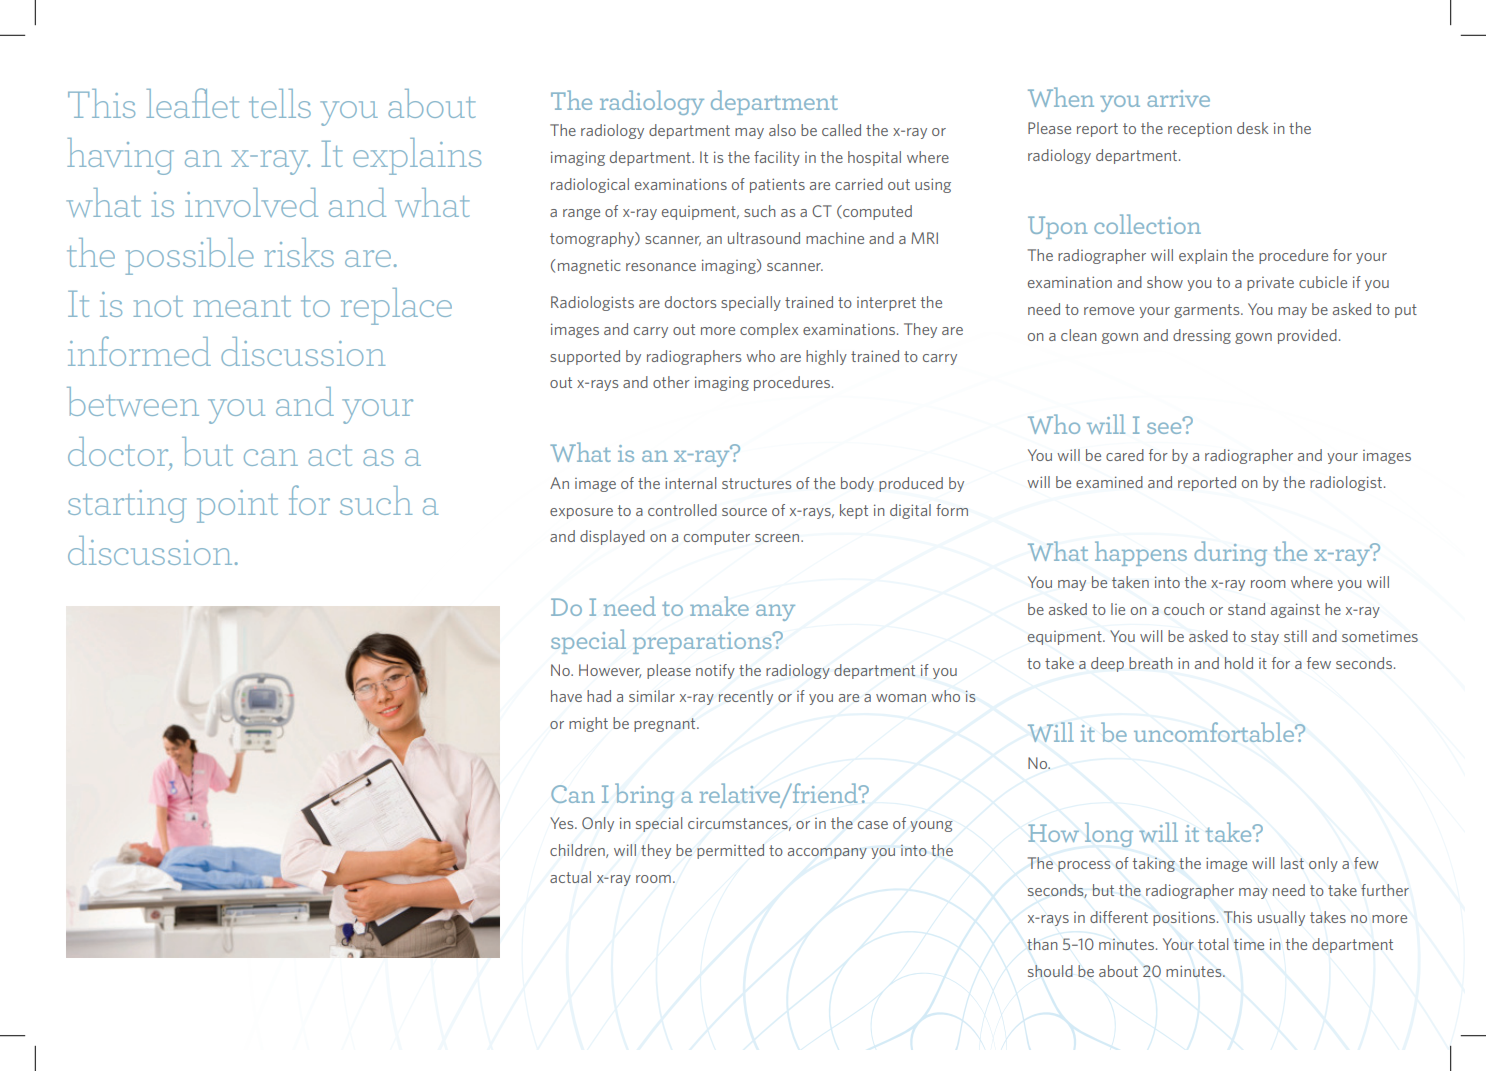 The width and height of the screenshot is (1486, 1071). Describe the element at coordinates (782, 130) in the screenshot. I see `also` at that location.
